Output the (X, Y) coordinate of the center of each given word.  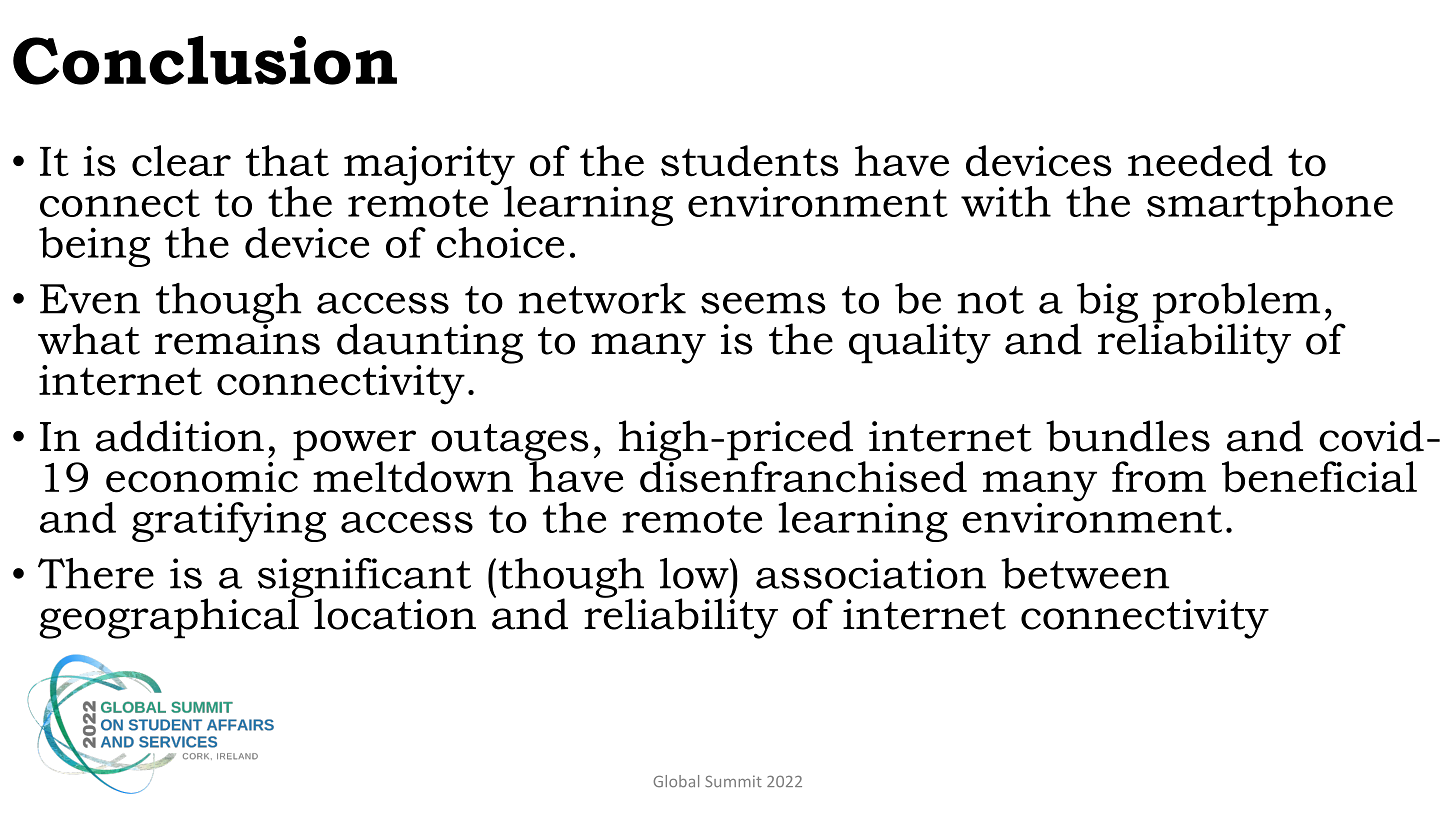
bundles (1128, 436)
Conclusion (205, 60)
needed (1200, 161)
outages (510, 443)
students (750, 161)
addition (180, 436)
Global (676, 781)
